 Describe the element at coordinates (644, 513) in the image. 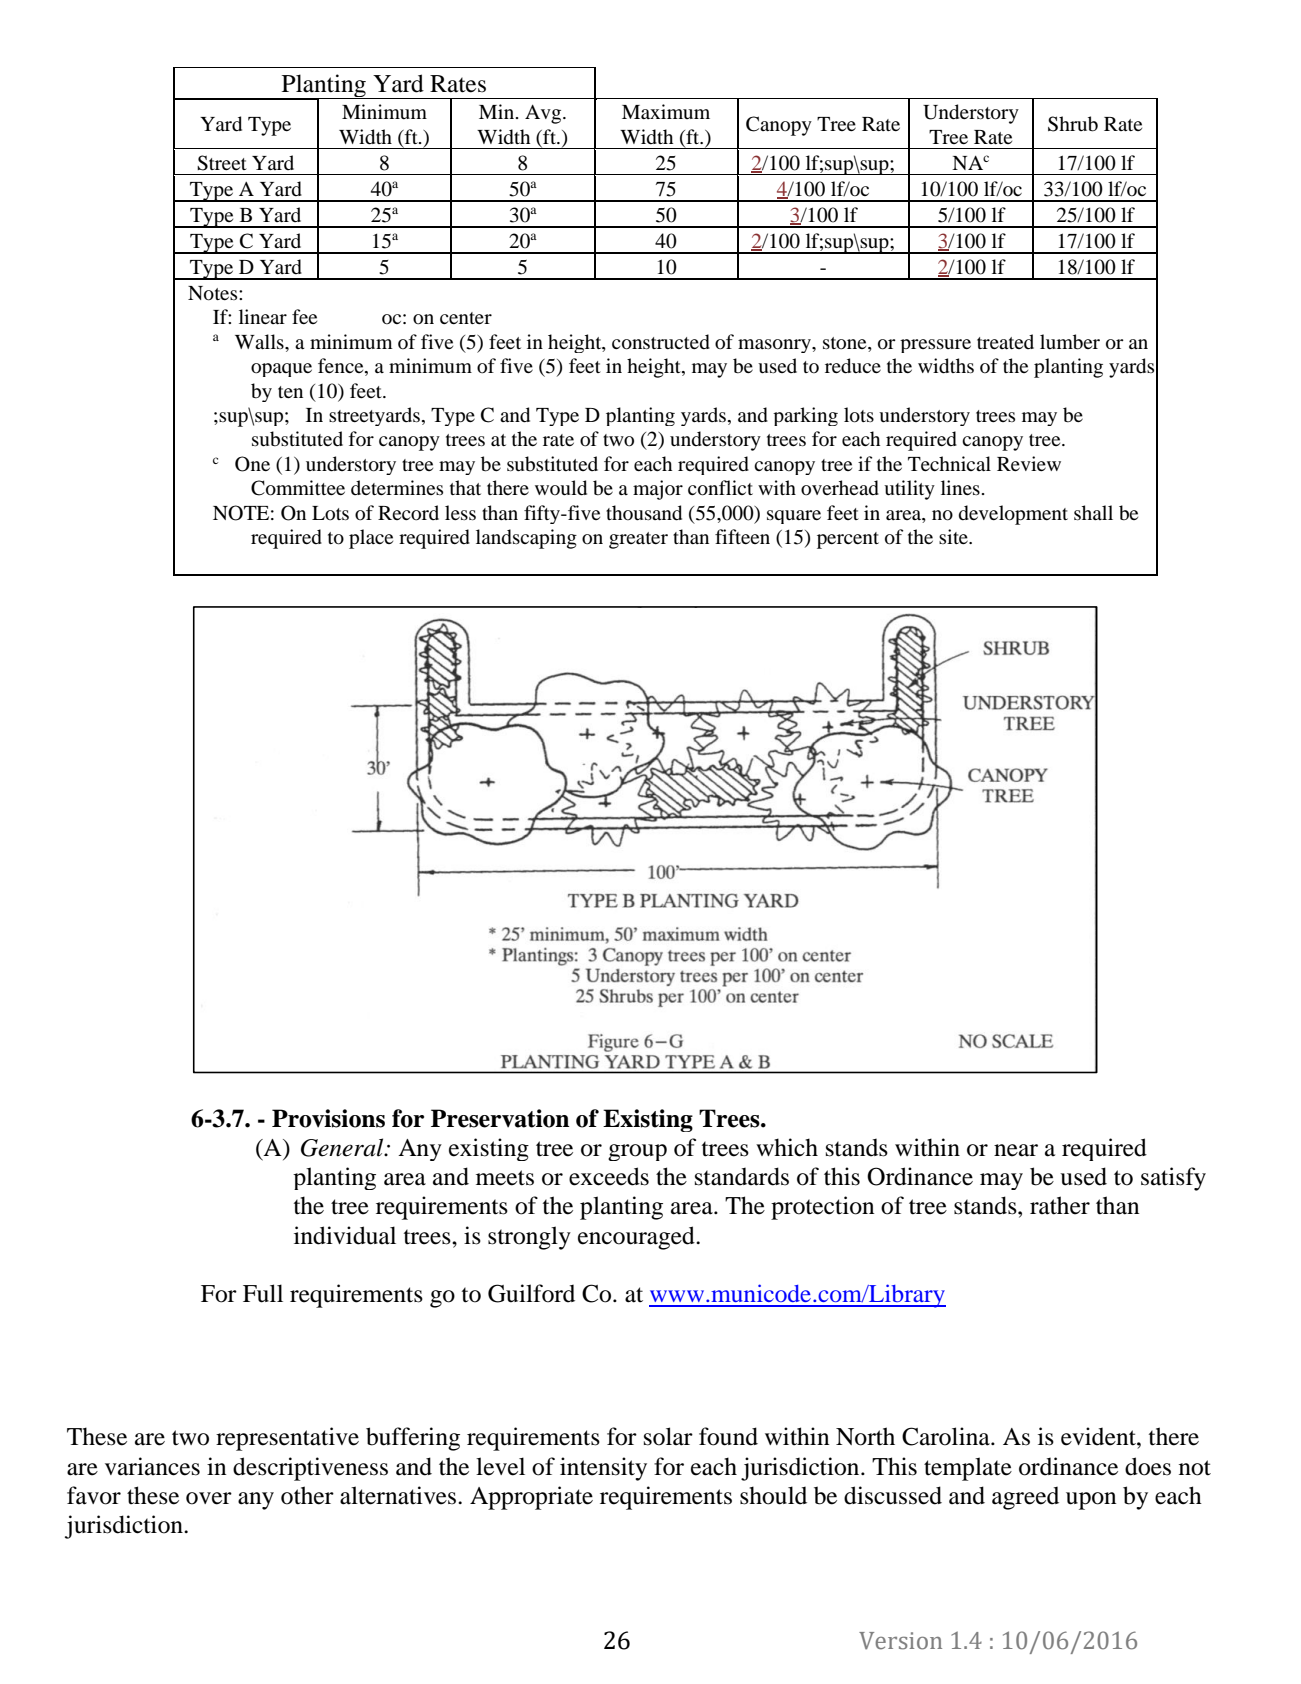

I see `thousand` at that location.
